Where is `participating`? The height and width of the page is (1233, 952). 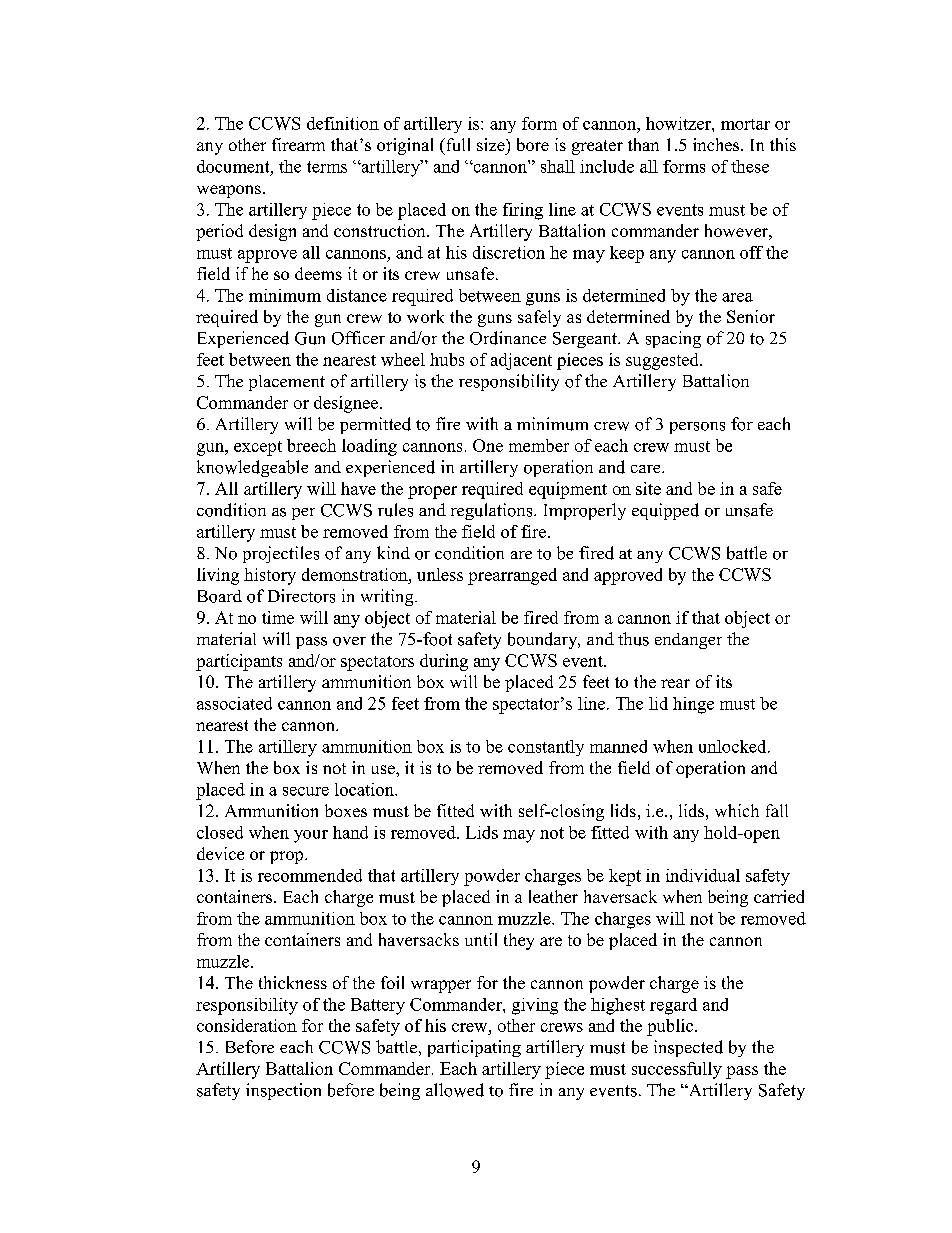 participating is located at coordinates (474, 1048).
